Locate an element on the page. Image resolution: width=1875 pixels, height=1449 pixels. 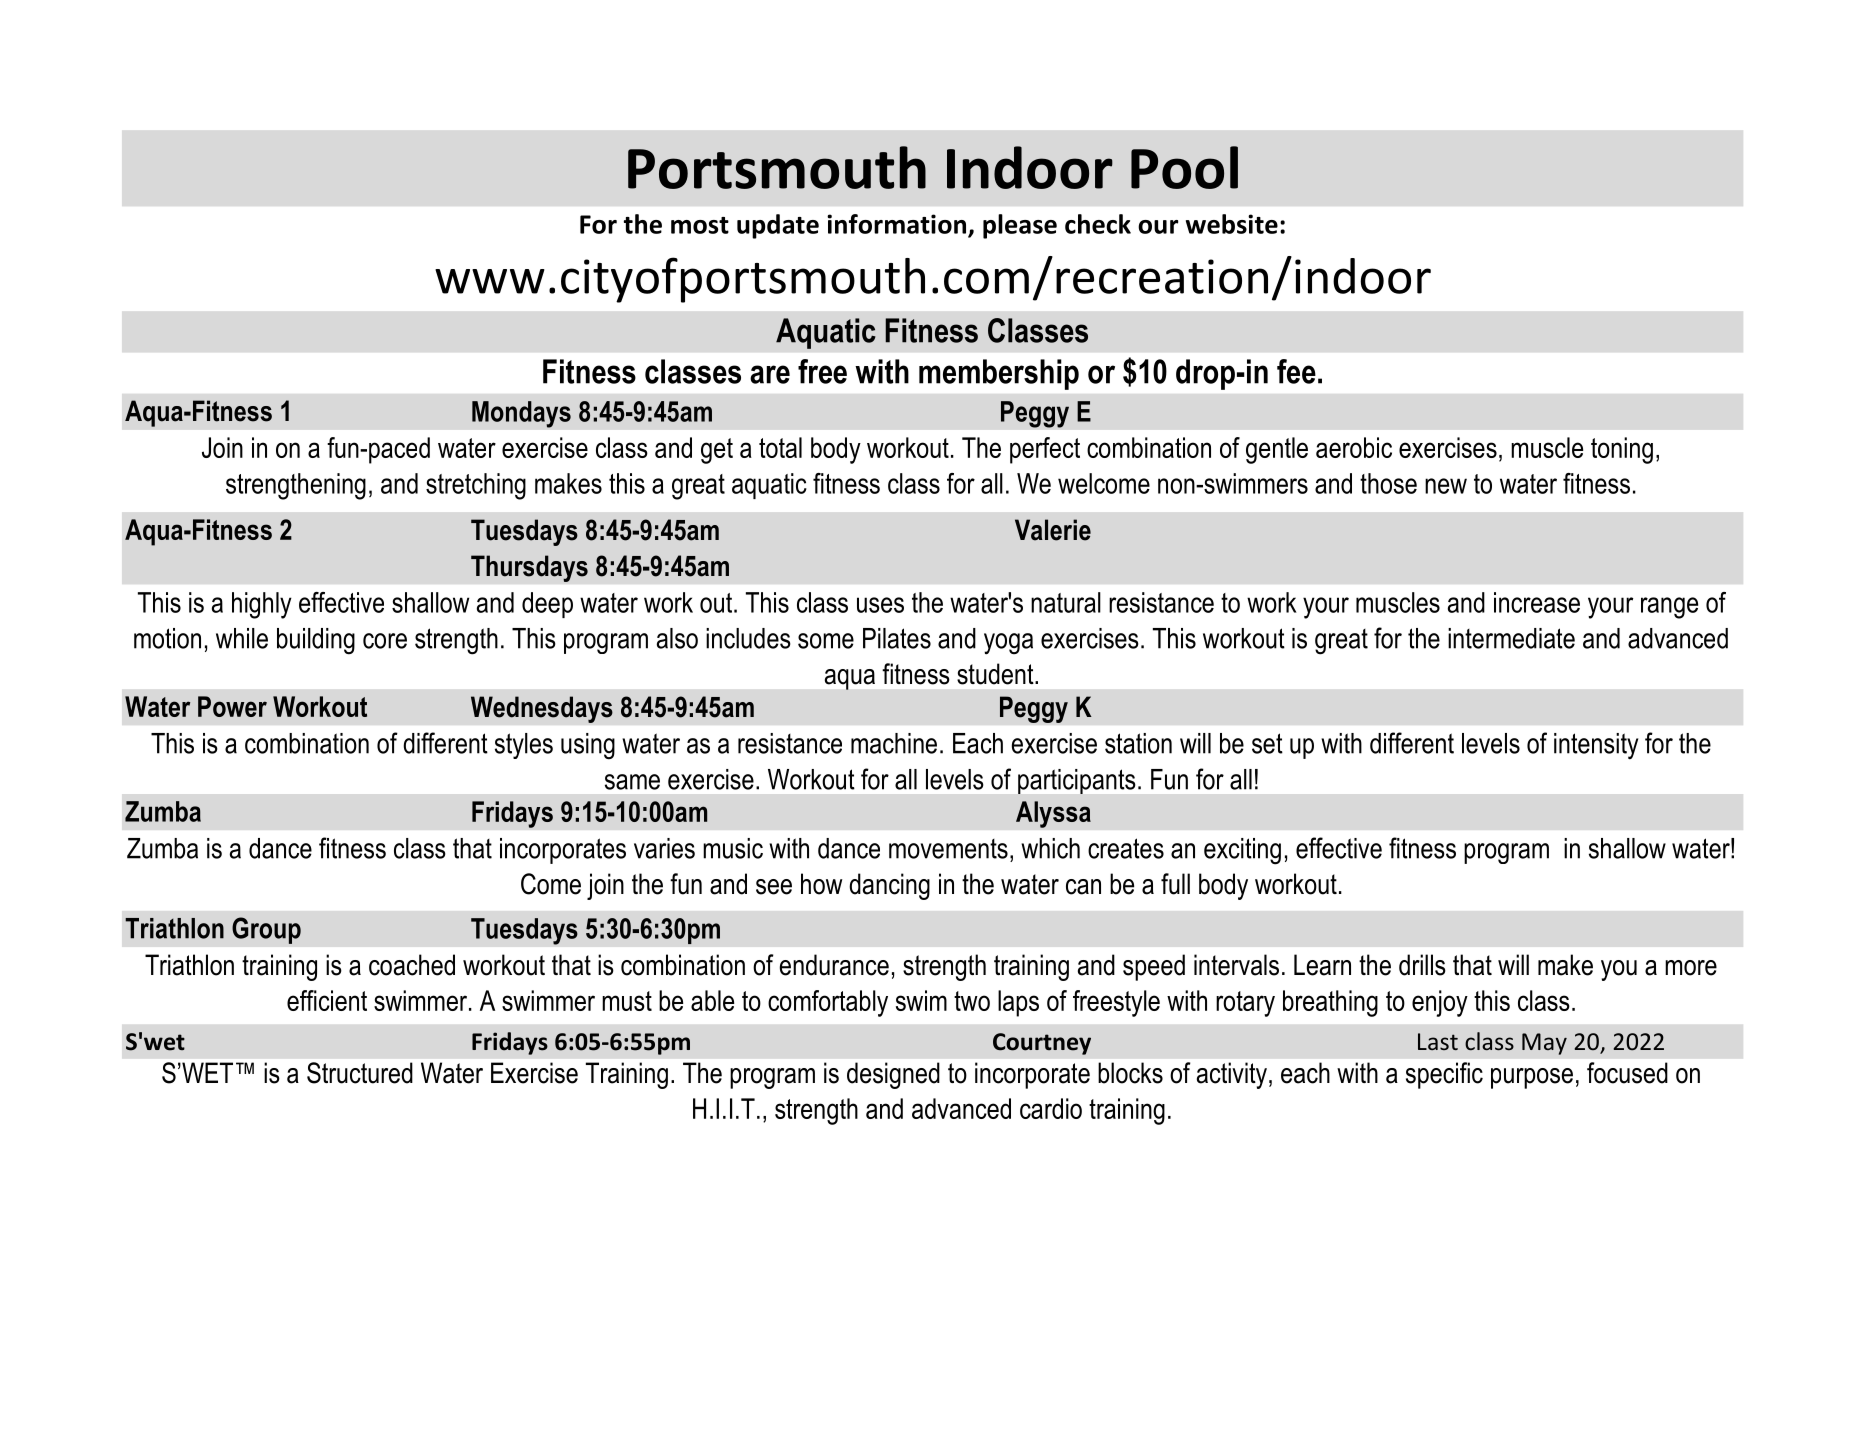
information is located at coordinates (896, 224).
